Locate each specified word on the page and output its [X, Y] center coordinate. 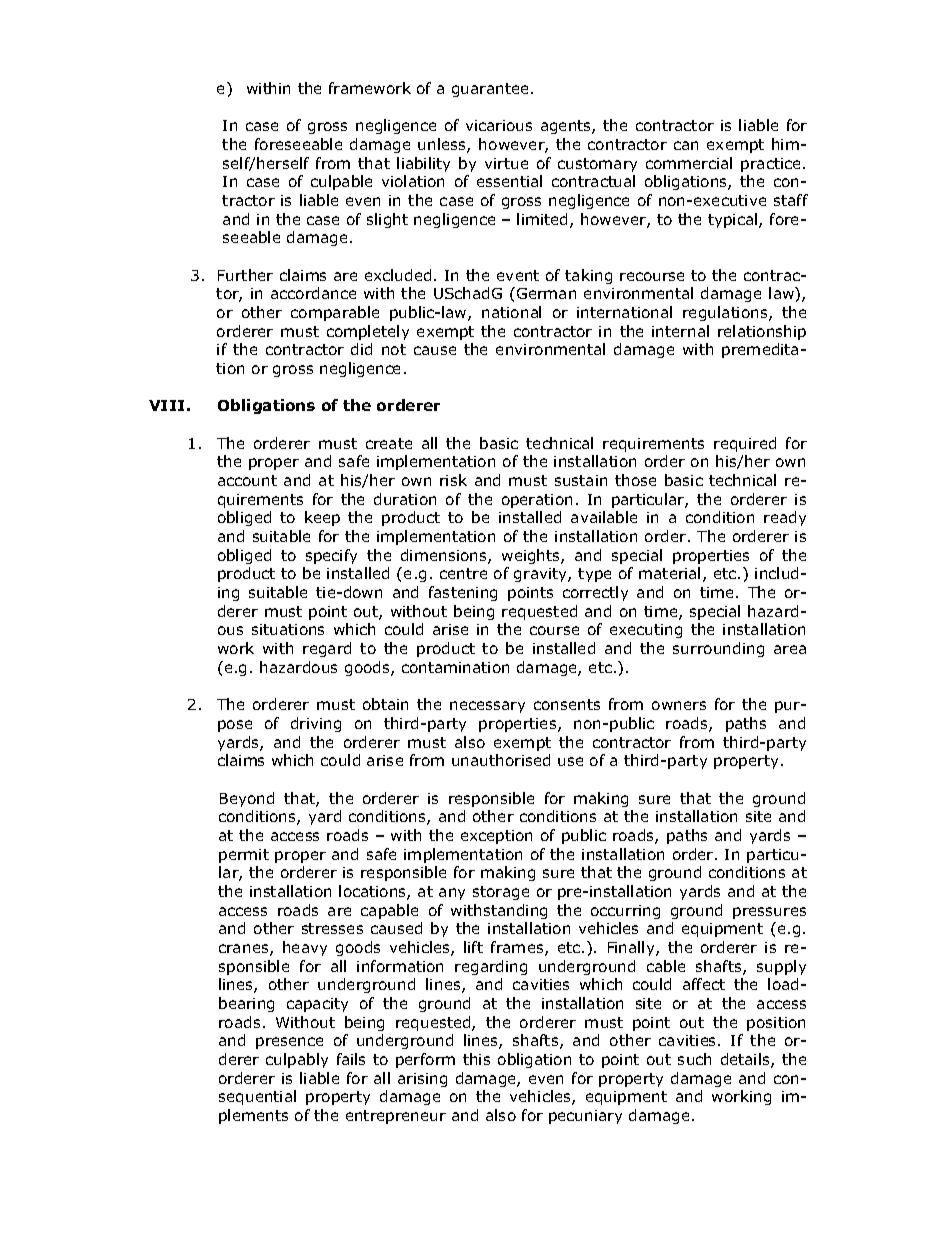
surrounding [718, 649]
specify [331, 556]
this [476, 1059]
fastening [463, 593]
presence [289, 1043]
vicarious [499, 125]
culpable [341, 182]
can [686, 145]
